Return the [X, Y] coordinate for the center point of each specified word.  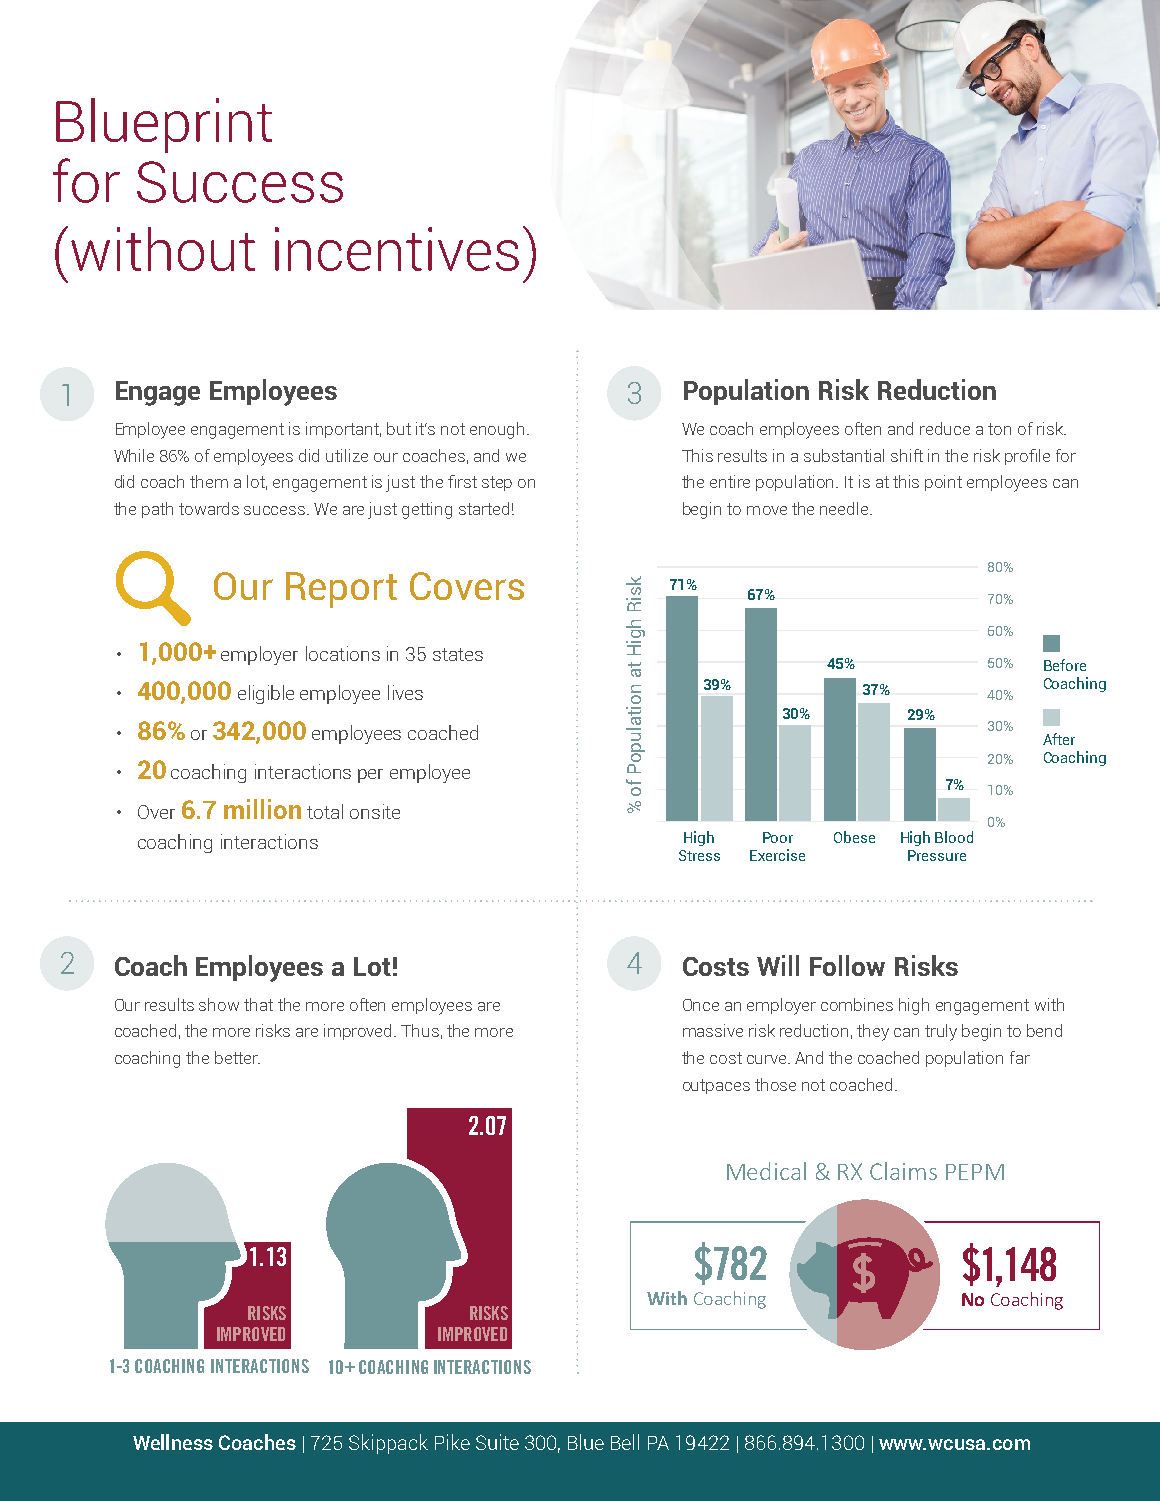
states [458, 654]
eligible [266, 694]
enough [497, 430]
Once [701, 1005]
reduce [945, 428]
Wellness [173, 1442]
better [237, 1057]
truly [941, 1032]
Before [1065, 665]
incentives [397, 249]
